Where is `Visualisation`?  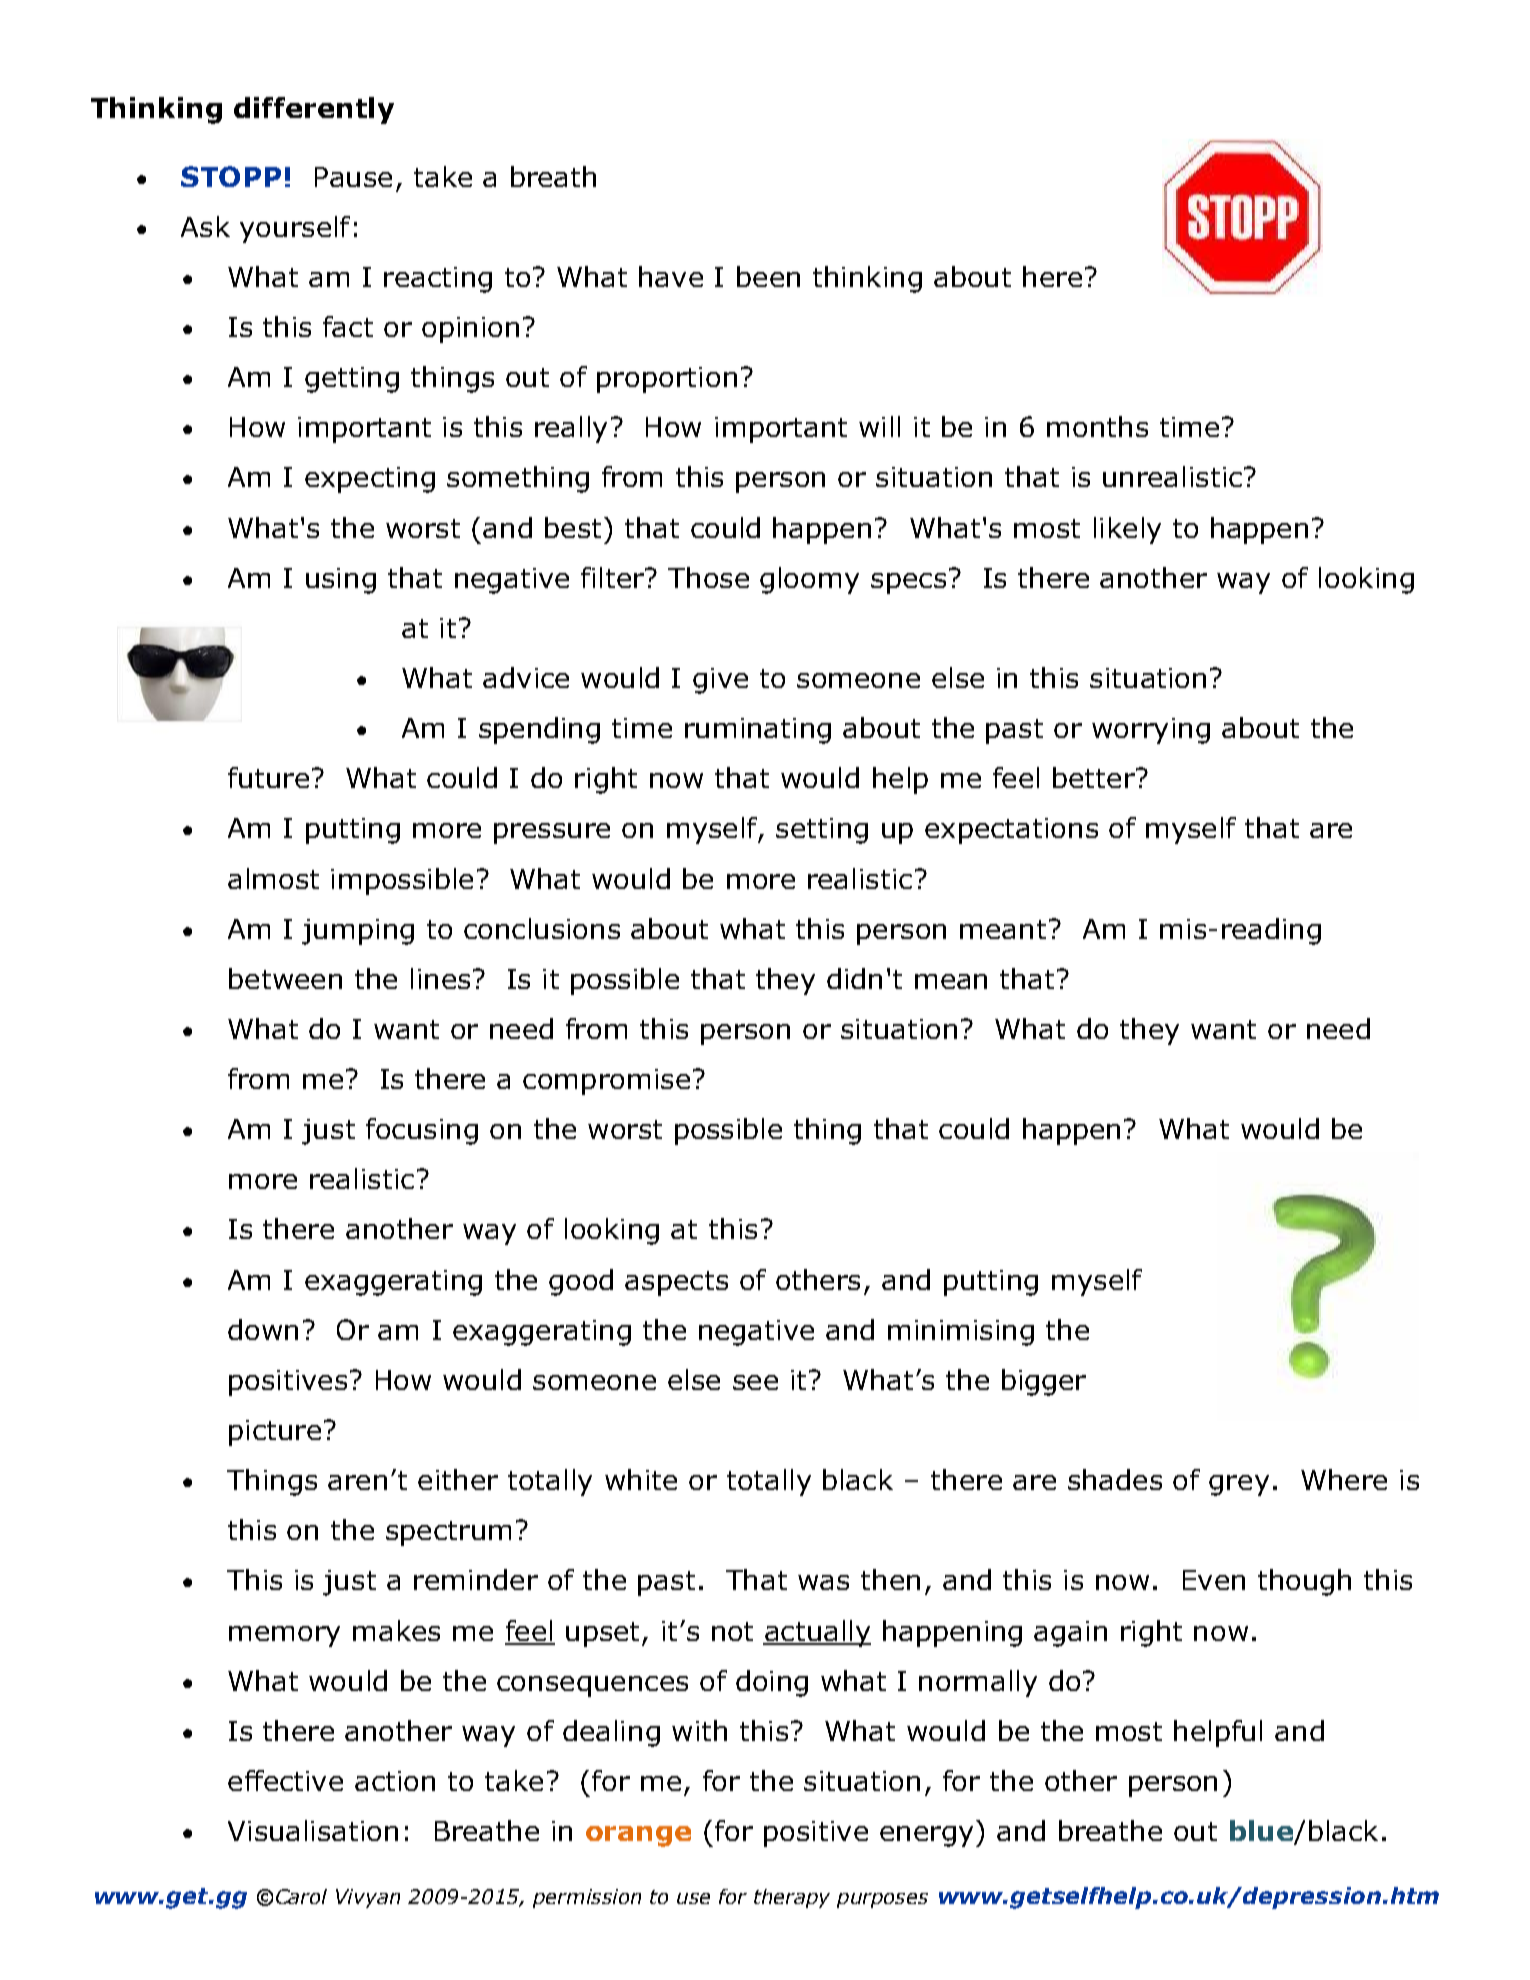
Visualisation is located at coordinates (313, 1830).
